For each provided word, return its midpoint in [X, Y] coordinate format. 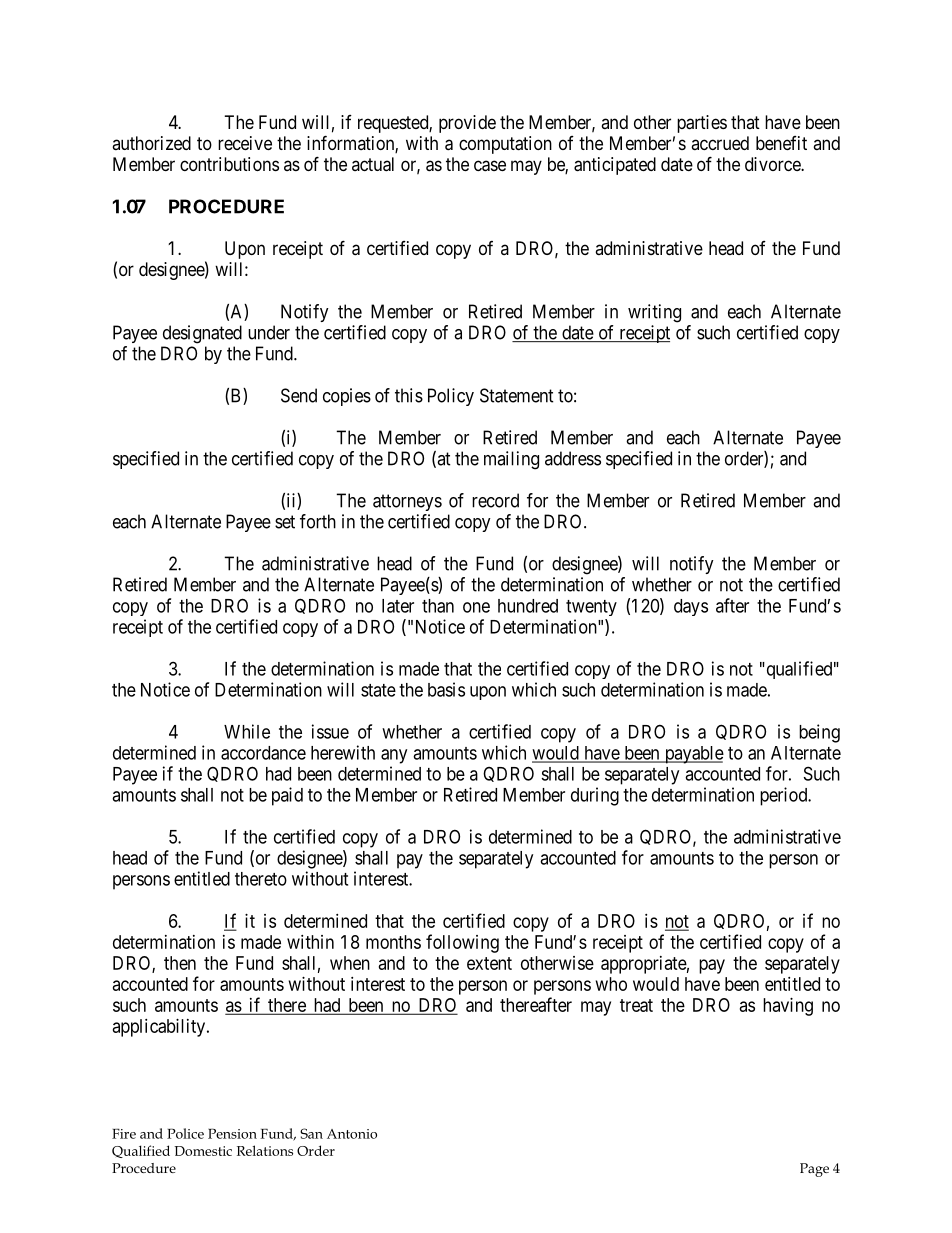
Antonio [352, 1134]
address [573, 458]
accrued [720, 143]
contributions [229, 164]
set [285, 522]
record [495, 500]
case [490, 166]
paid [287, 796]
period [785, 796]
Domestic [203, 1151]
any [394, 756]
